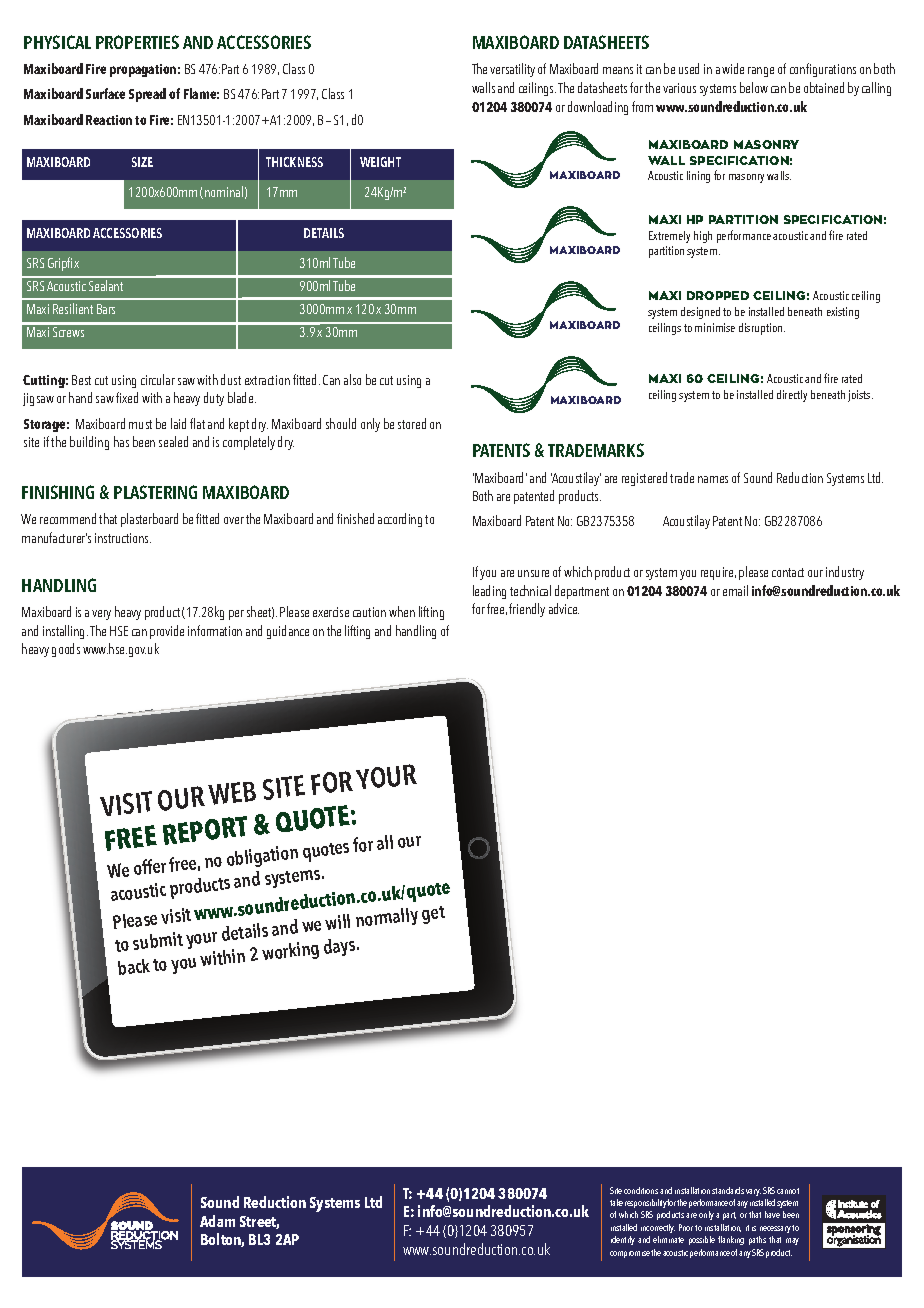 Image resolution: width=924 pixels, height=1308 pixels. What do you see at coordinates (352, 379) in the image?
I see `also` at bounding box center [352, 379].
